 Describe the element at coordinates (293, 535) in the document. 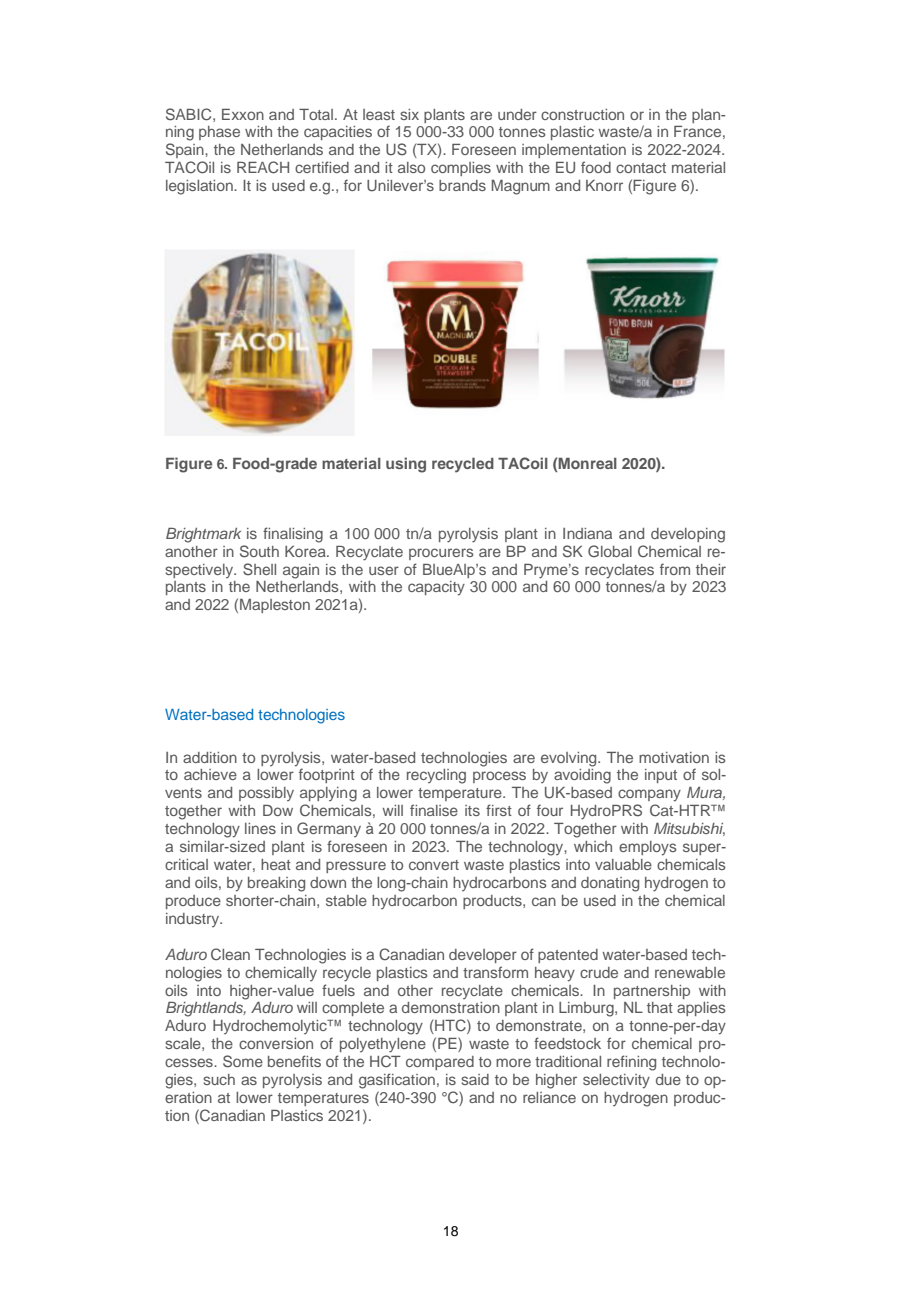

I see `finalising` at that location.
